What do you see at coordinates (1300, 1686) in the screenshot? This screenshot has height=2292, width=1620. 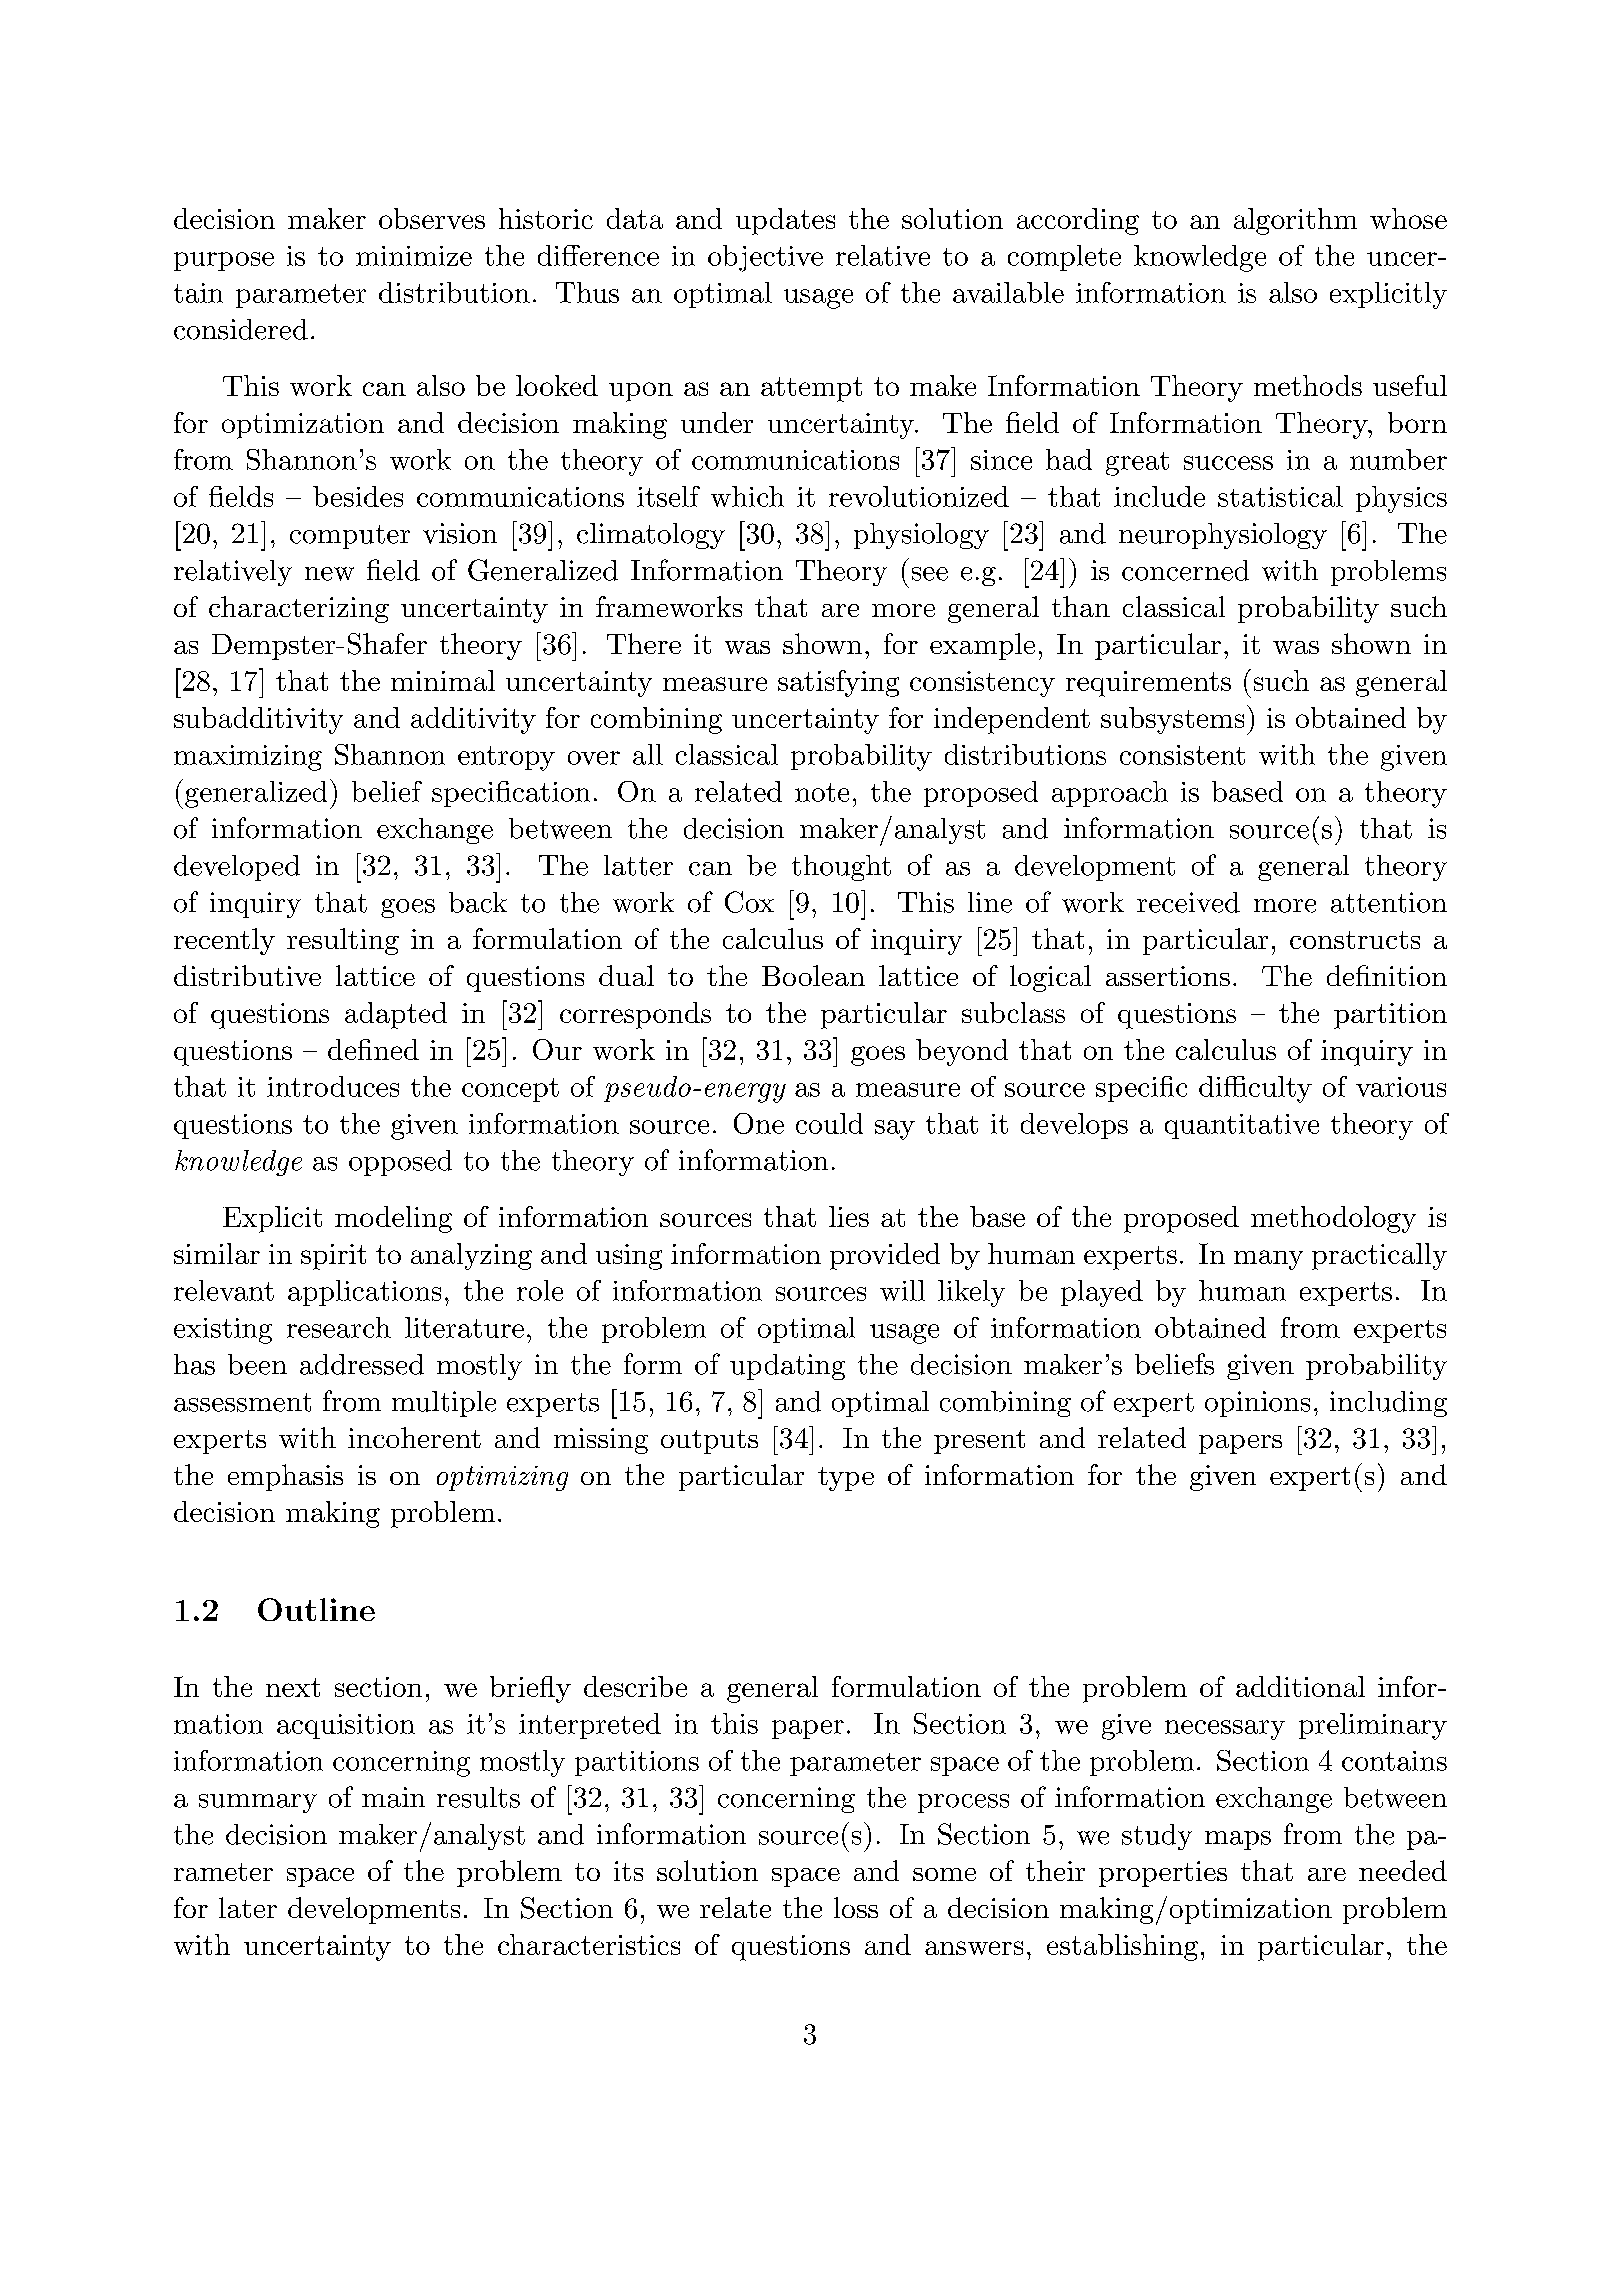 I see `additional` at bounding box center [1300, 1686].
